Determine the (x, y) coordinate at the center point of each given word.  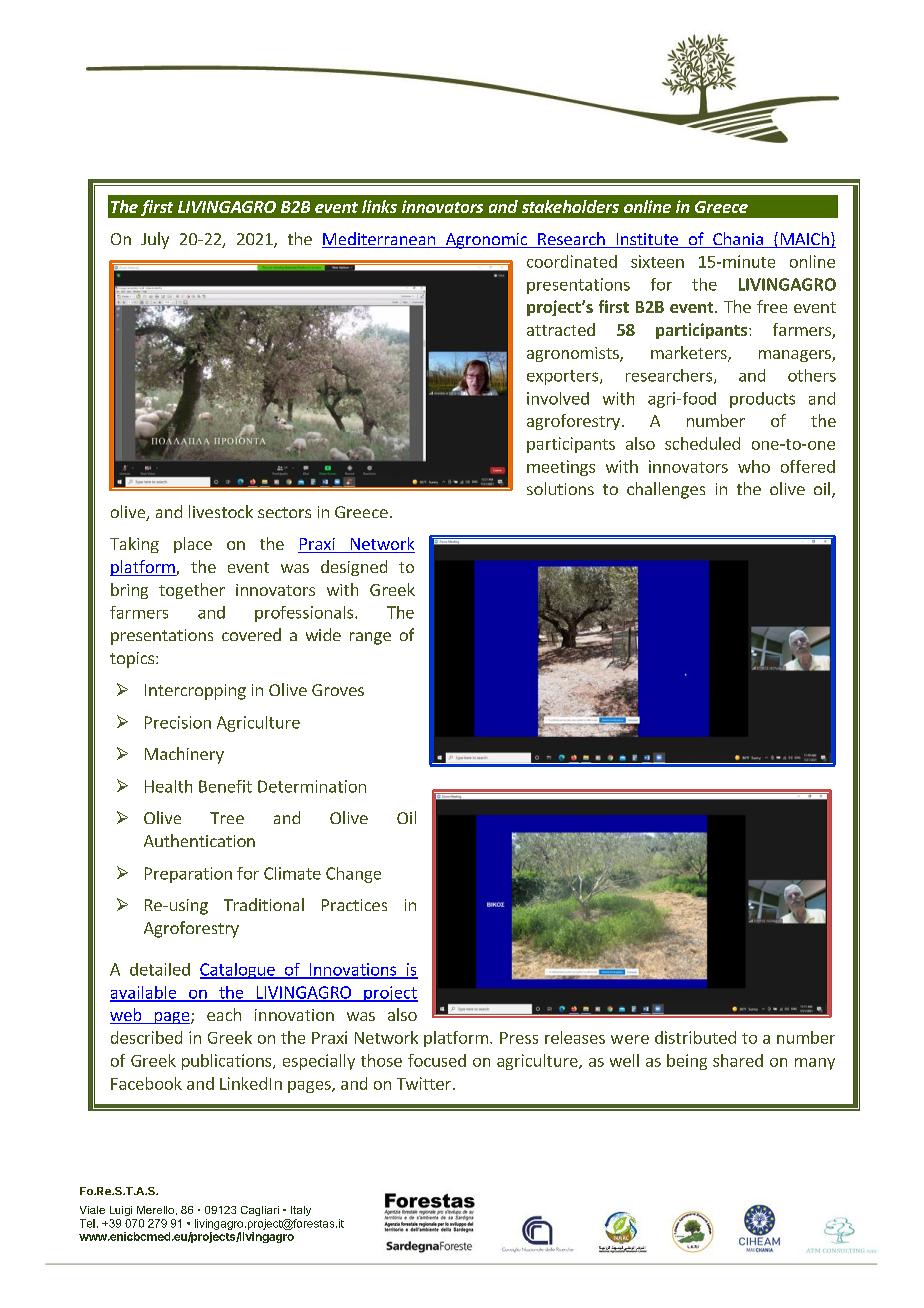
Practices (354, 905)
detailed (160, 969)
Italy (301, 1211)
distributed (695, 1037)
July (155, 240)
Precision (178, 722)
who (754, 466)
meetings (561, 468)
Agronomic (486, 241)
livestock (221, 511)
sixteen (657, 261)
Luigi (121, 1211)
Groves (338, 690)
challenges (666, 490)
